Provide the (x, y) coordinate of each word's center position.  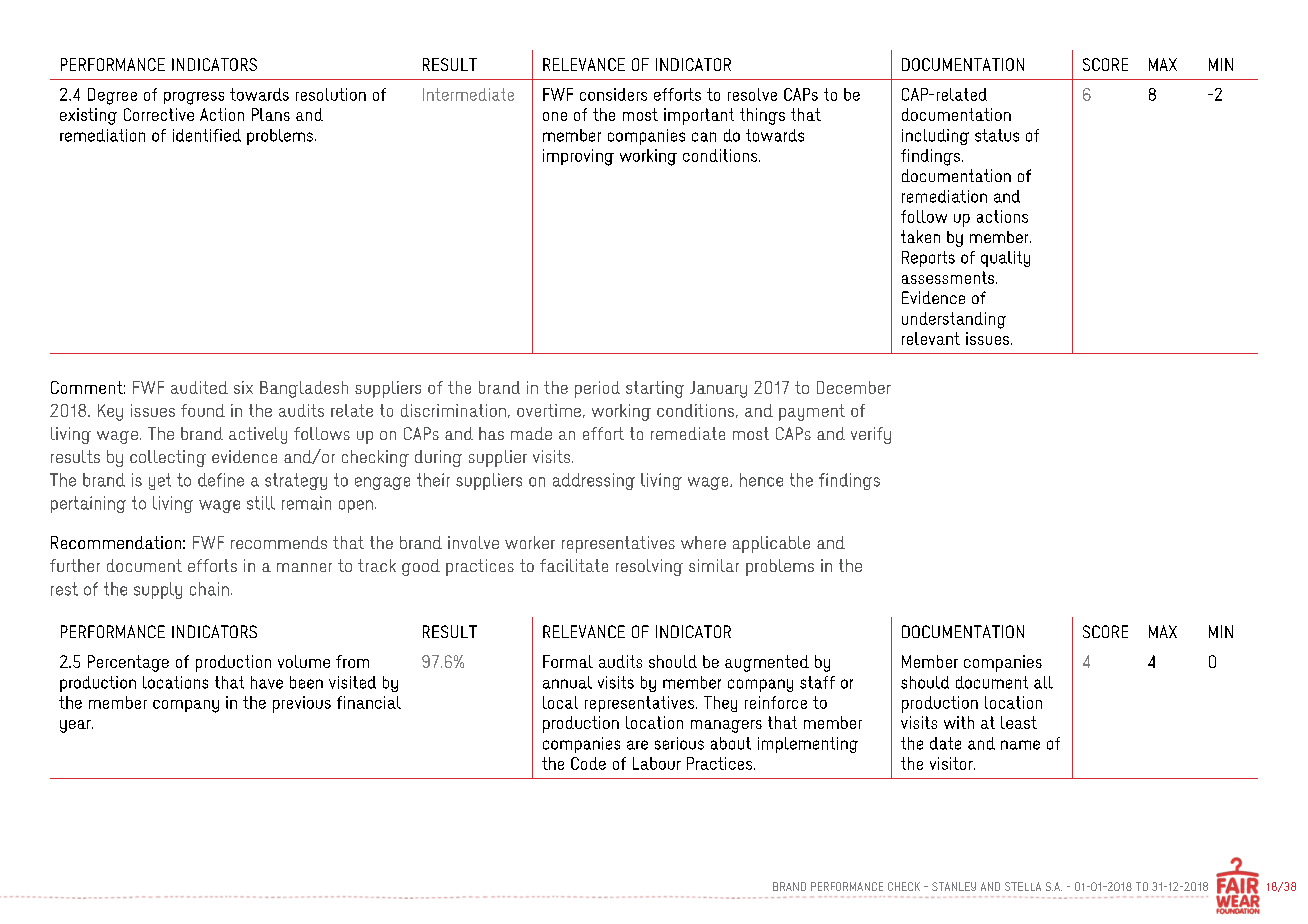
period (597, 389)
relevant (931, 338)
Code (588, 763)
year (76, 726)
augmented (767, 663)
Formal (568, 661)
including (935, 137)
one (555, 116)
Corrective (159, 114)
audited (199, 387)
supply (158, 590)
